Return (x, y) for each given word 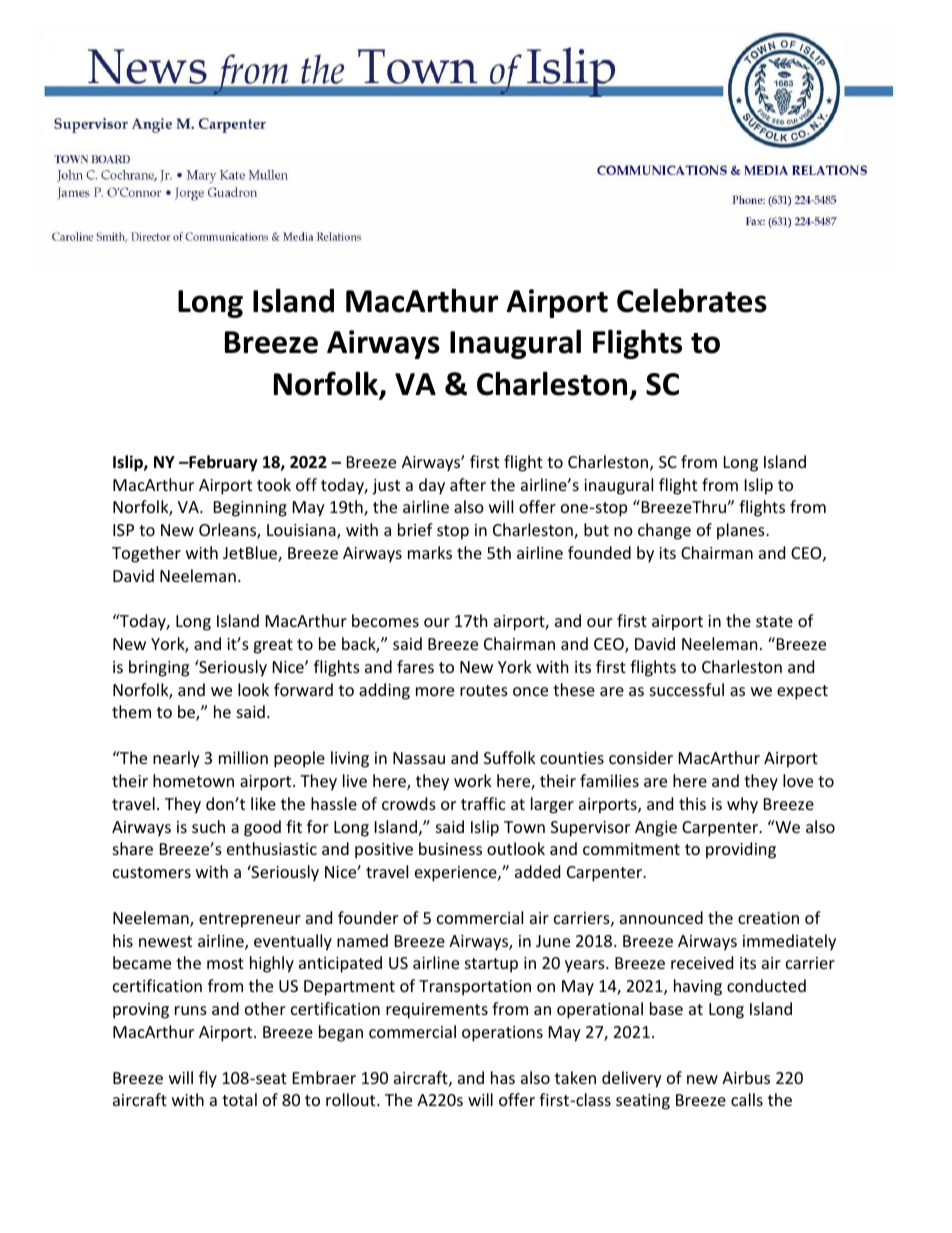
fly (208, 1079)
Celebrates (692, 300)
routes (484, 690)
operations (502, 1034)
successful (687, 689)
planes (742, 531)
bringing (159, 668)
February (222, 463)
